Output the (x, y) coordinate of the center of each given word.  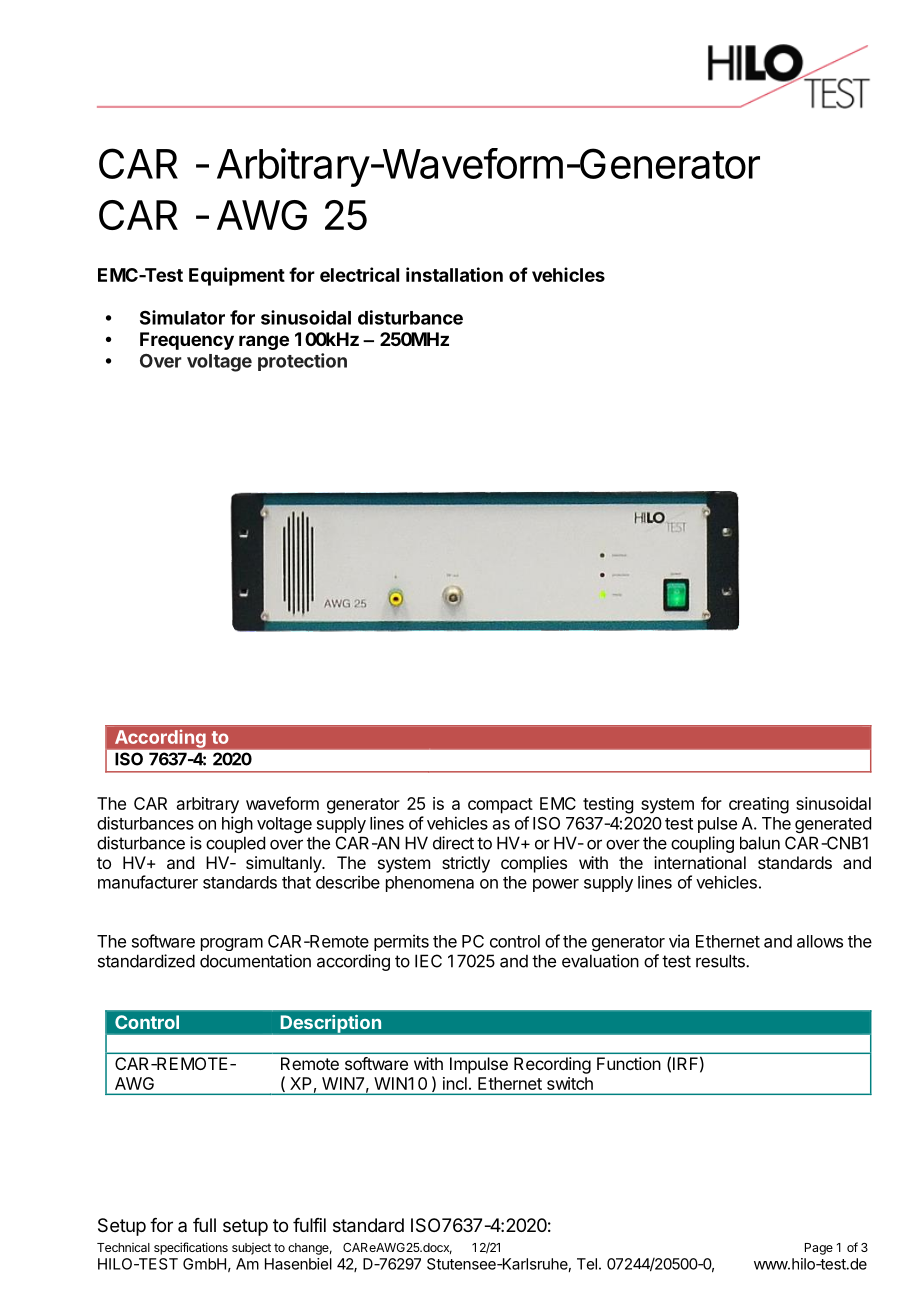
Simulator (182, 317)
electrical (359, 274)
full (204, 1225)
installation (454, 274)
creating (759, 805)
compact (500, 806)
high (237, 824)
